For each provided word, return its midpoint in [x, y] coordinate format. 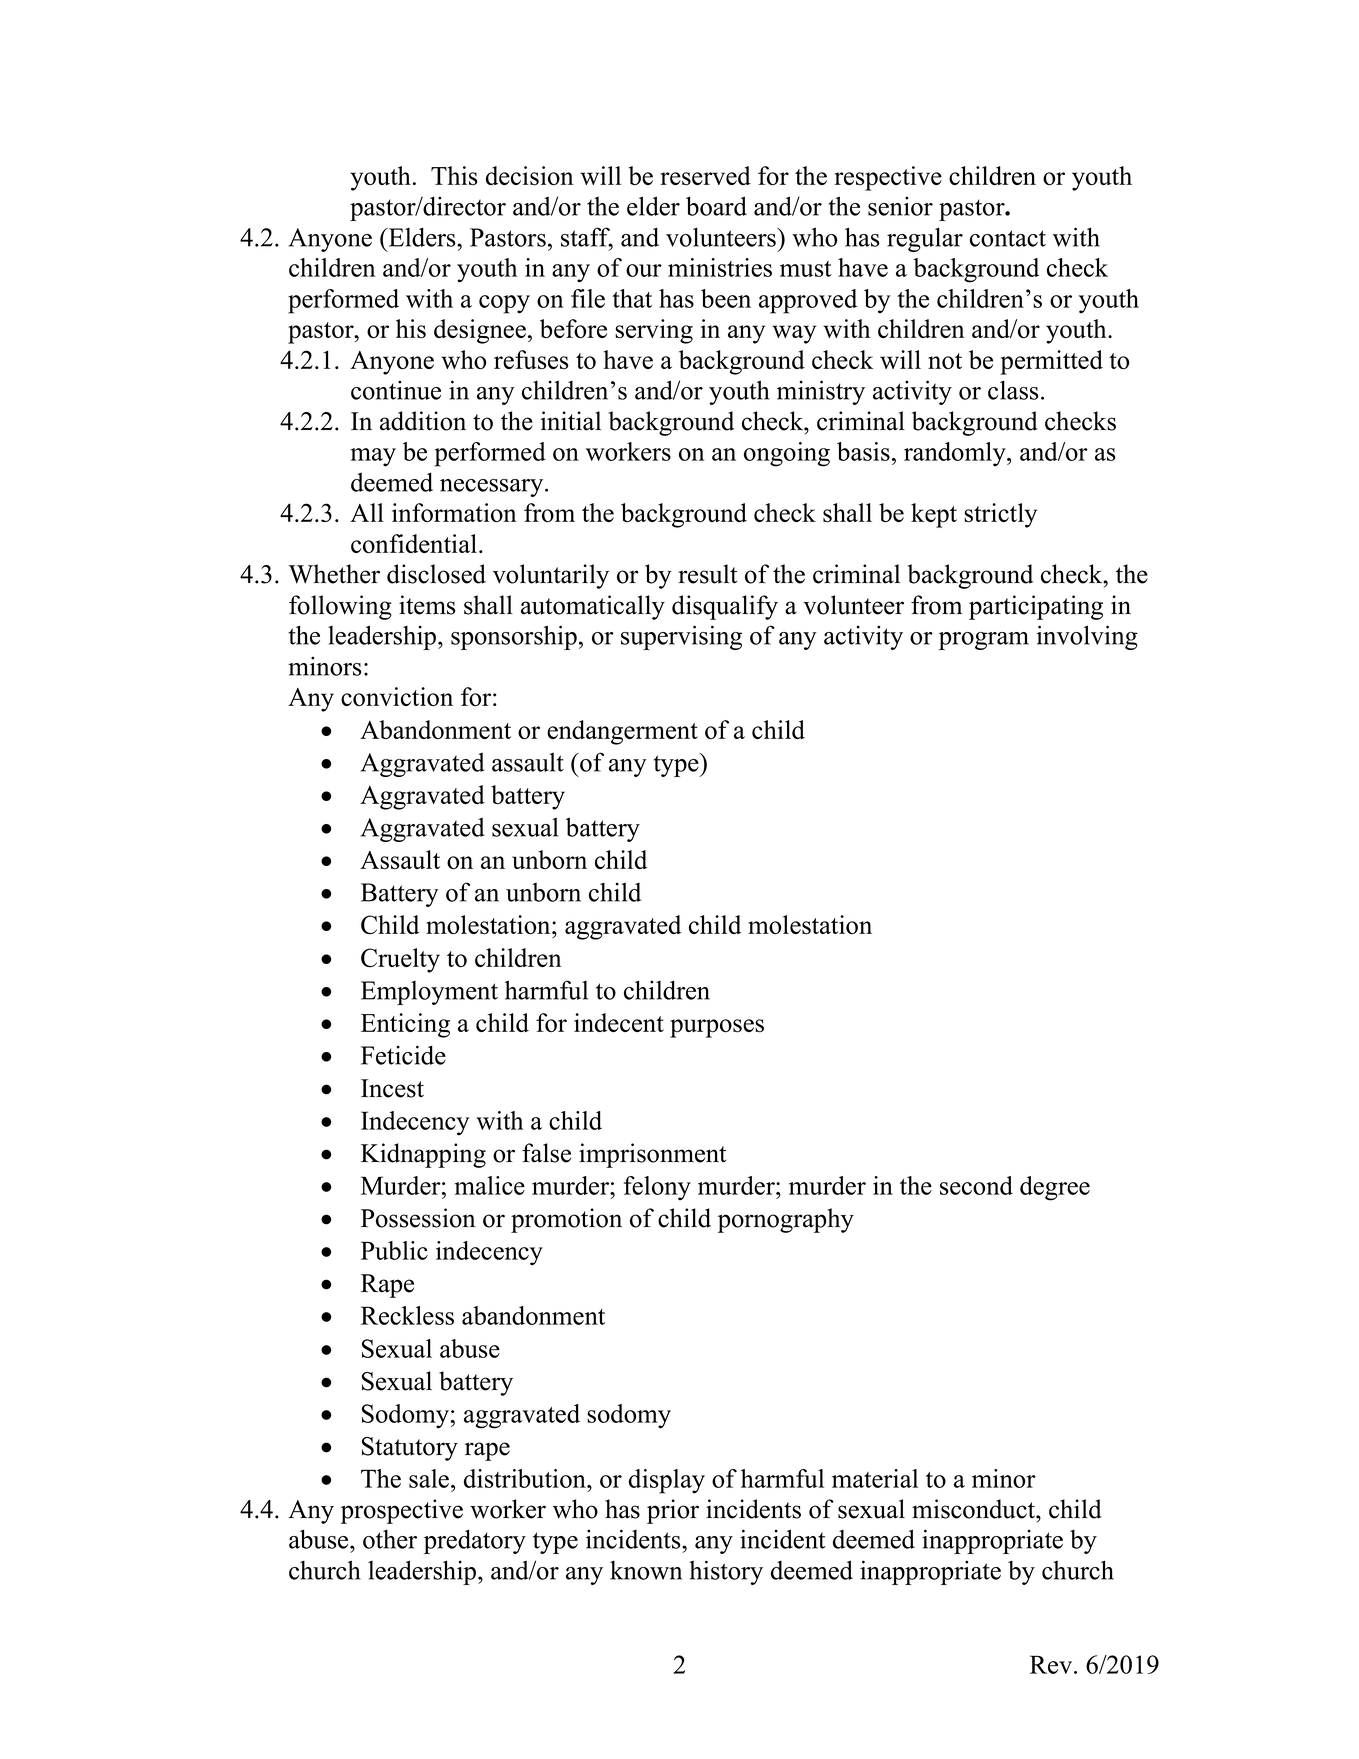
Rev [1052, 1664]
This [454, 176]
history [726, 1572]
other [390, 1539]
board [716, 206]
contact [1008, 238]
